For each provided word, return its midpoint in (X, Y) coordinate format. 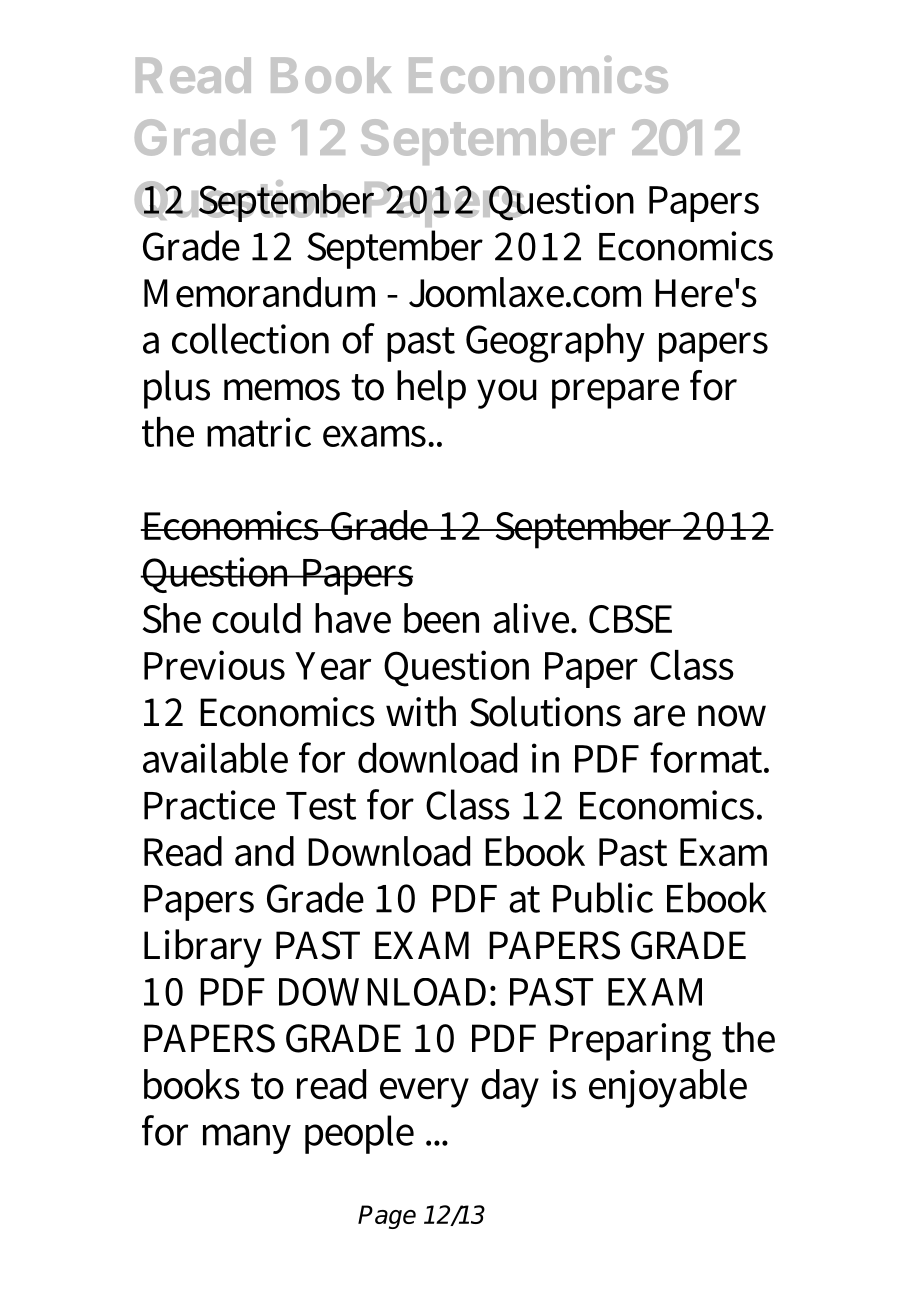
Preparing (630, 1042)
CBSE (630, 619)
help (431, 389)
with (421, 711)
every (424, 1093)
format (707, 757)
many (247, 1139)
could (256, 618)
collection (250, 338)
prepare (615, 394)
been (441, 618)
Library (203, 948)
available (215, 758)
